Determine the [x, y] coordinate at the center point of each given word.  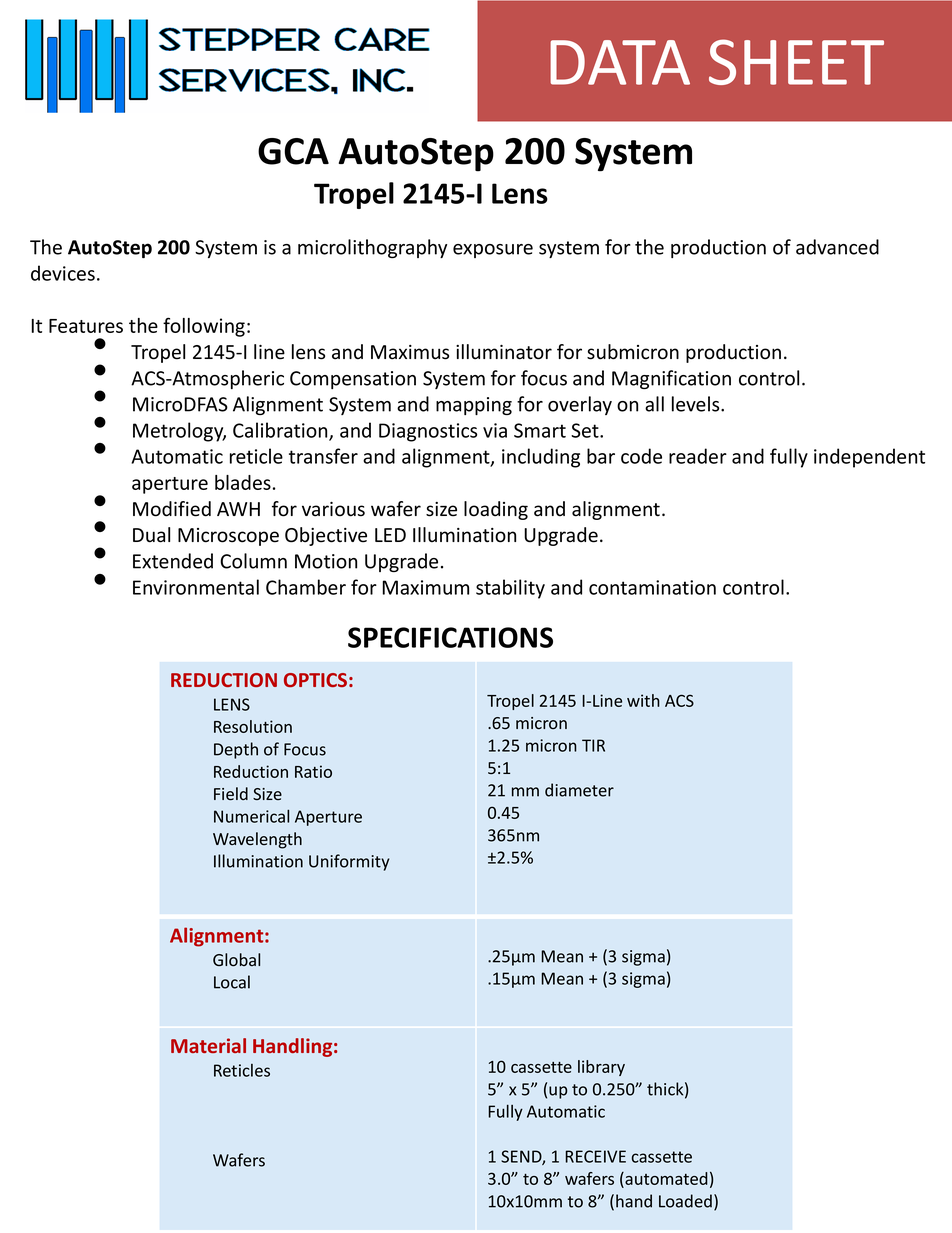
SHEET [796, 62]
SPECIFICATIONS [450, 637]
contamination [652, 587]
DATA [620, 62]
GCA [293, 151]
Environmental [196, 587]
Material [208, 1045]
